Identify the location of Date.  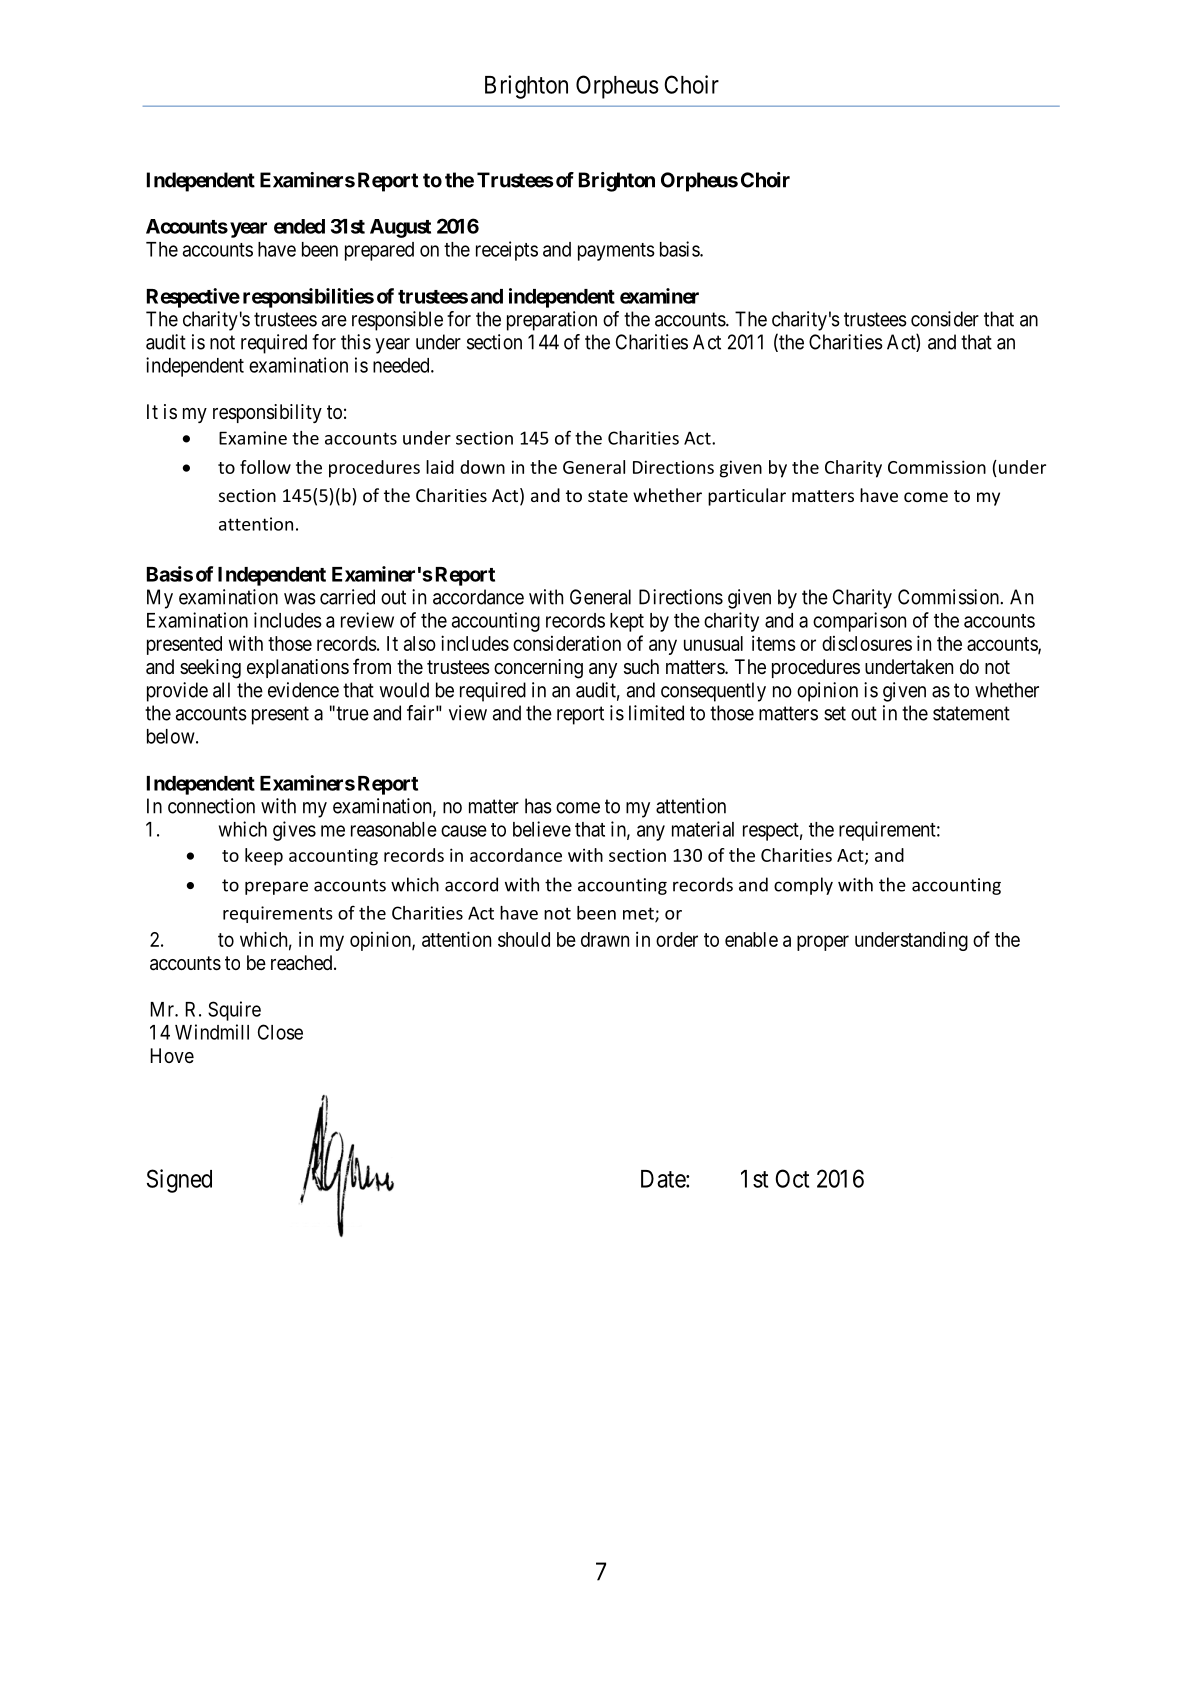
(664, 1179).
